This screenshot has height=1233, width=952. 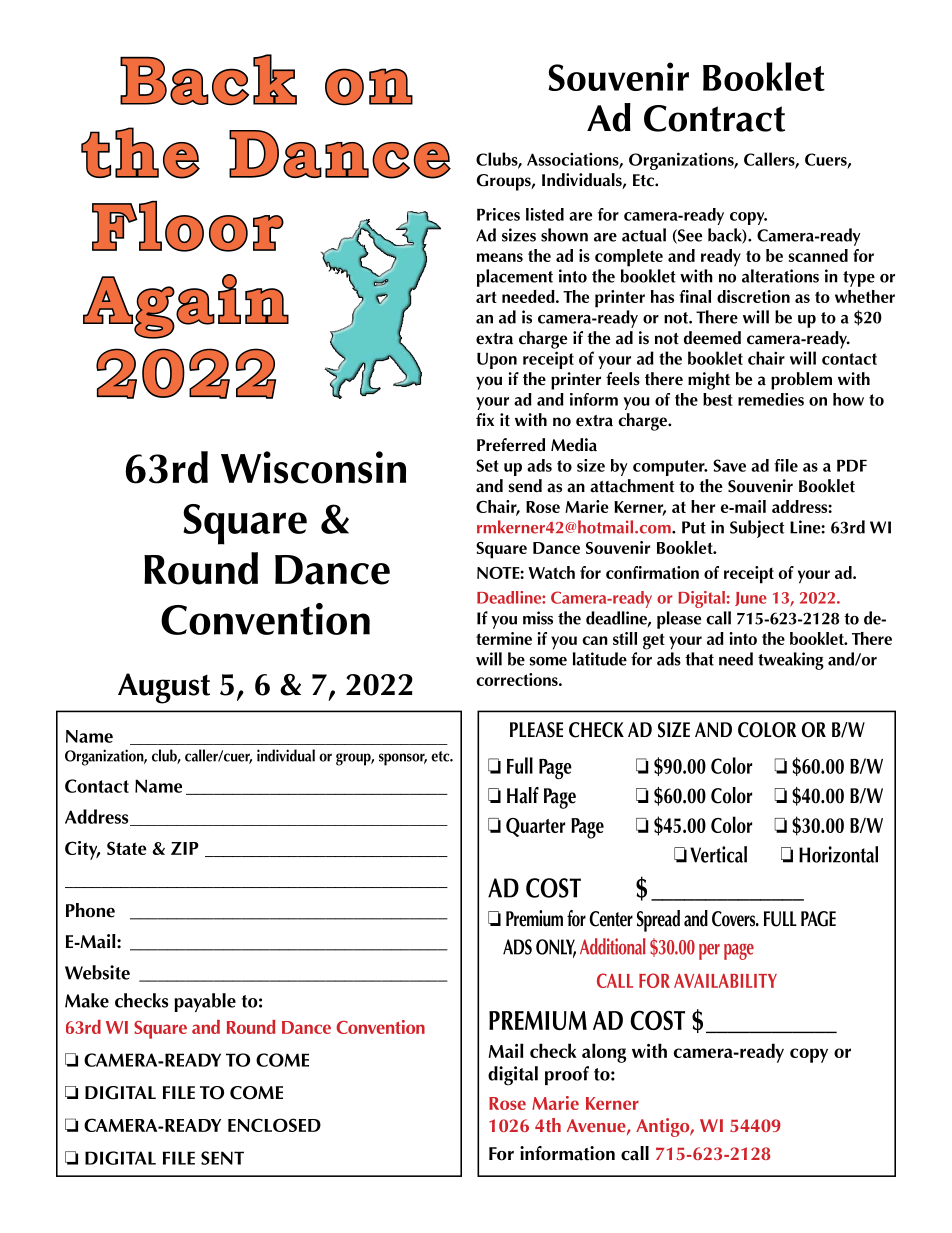 I want to click on August, so click(x=164, y=688).
